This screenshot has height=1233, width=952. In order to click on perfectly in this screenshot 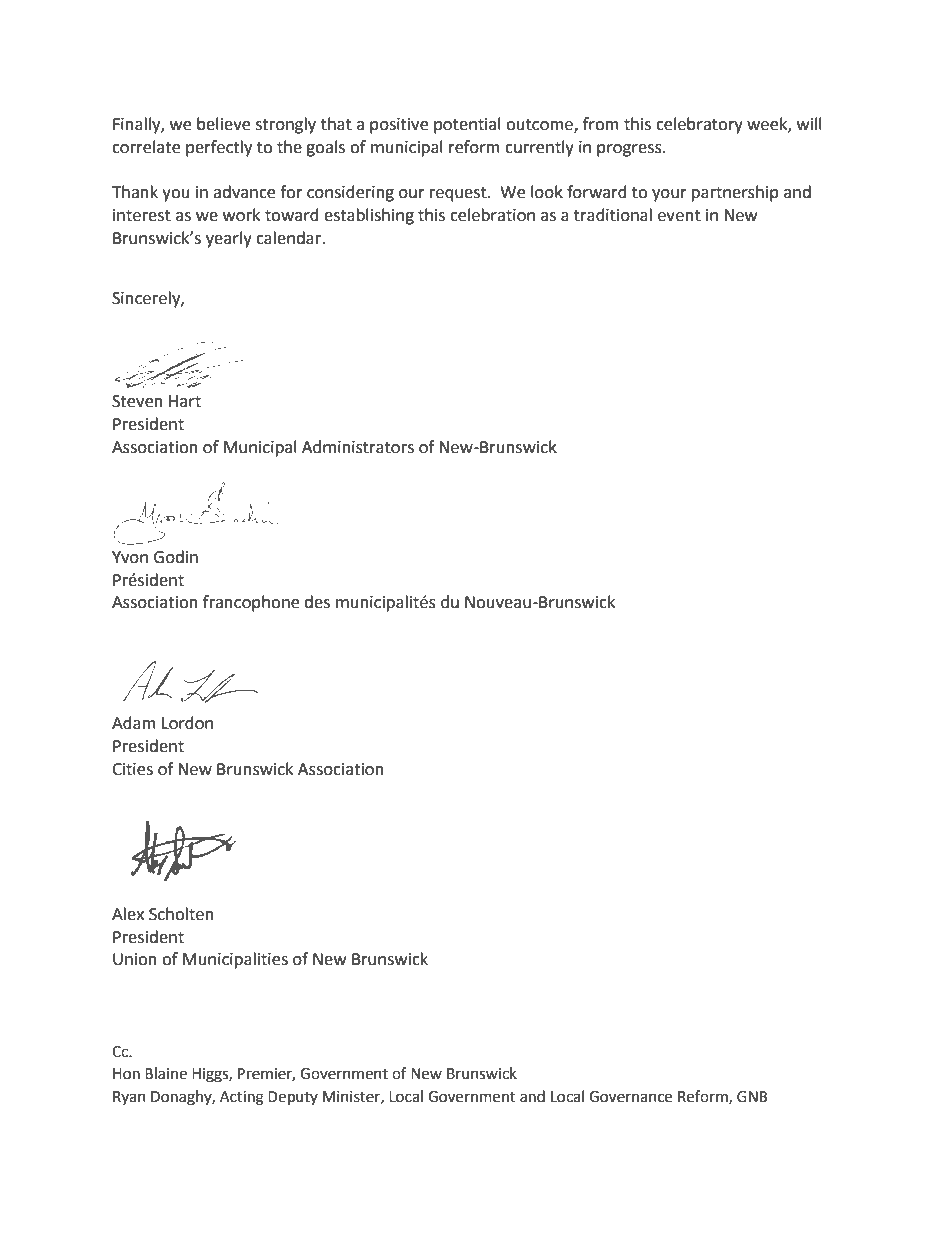, I will do `click(219, 148)`.
